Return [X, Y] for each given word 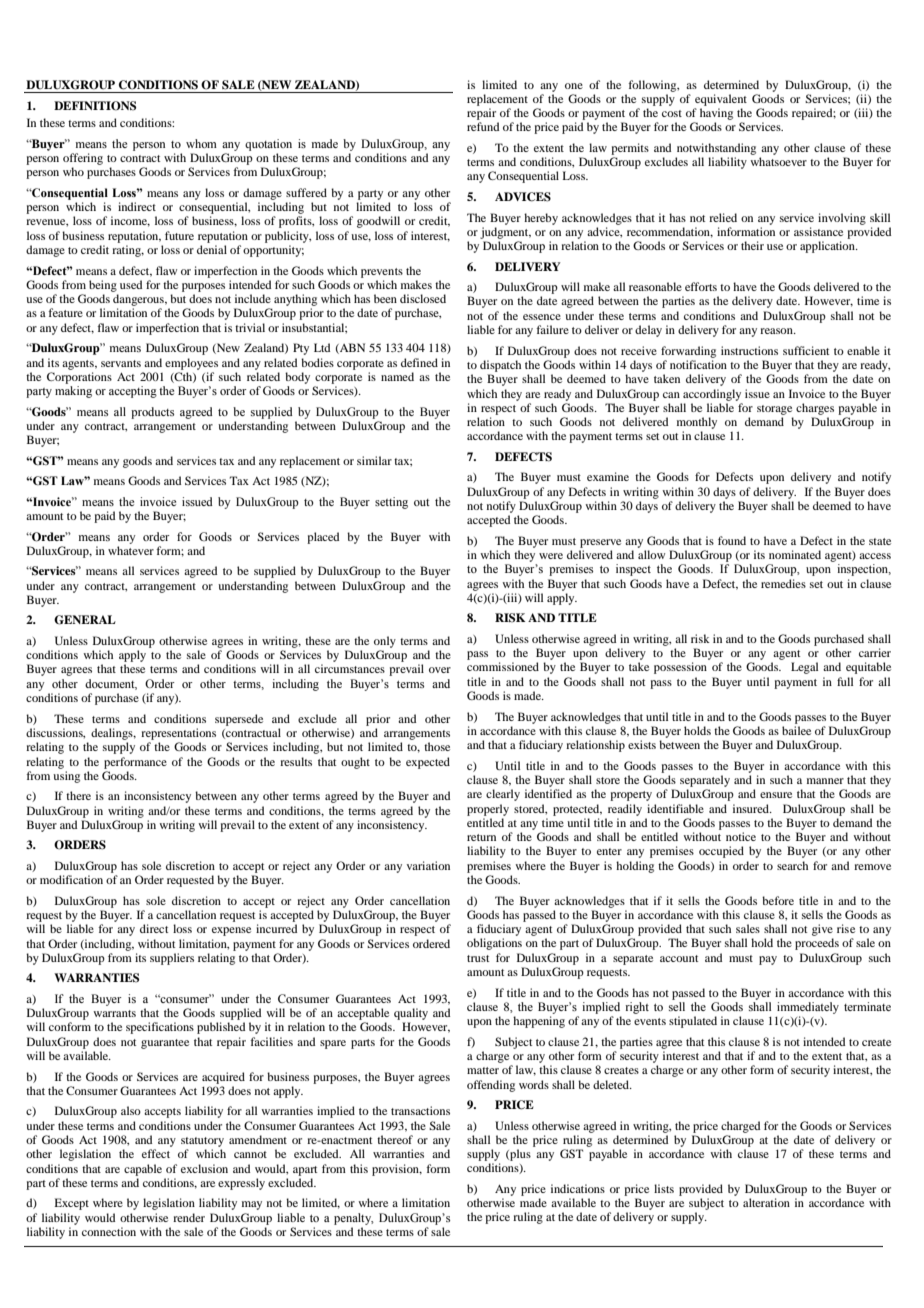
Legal [804, 668]
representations [178, 734]
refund [483, 126]
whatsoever [778, 161]
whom [201, 143]
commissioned [503, 666]
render [189, 1217]
